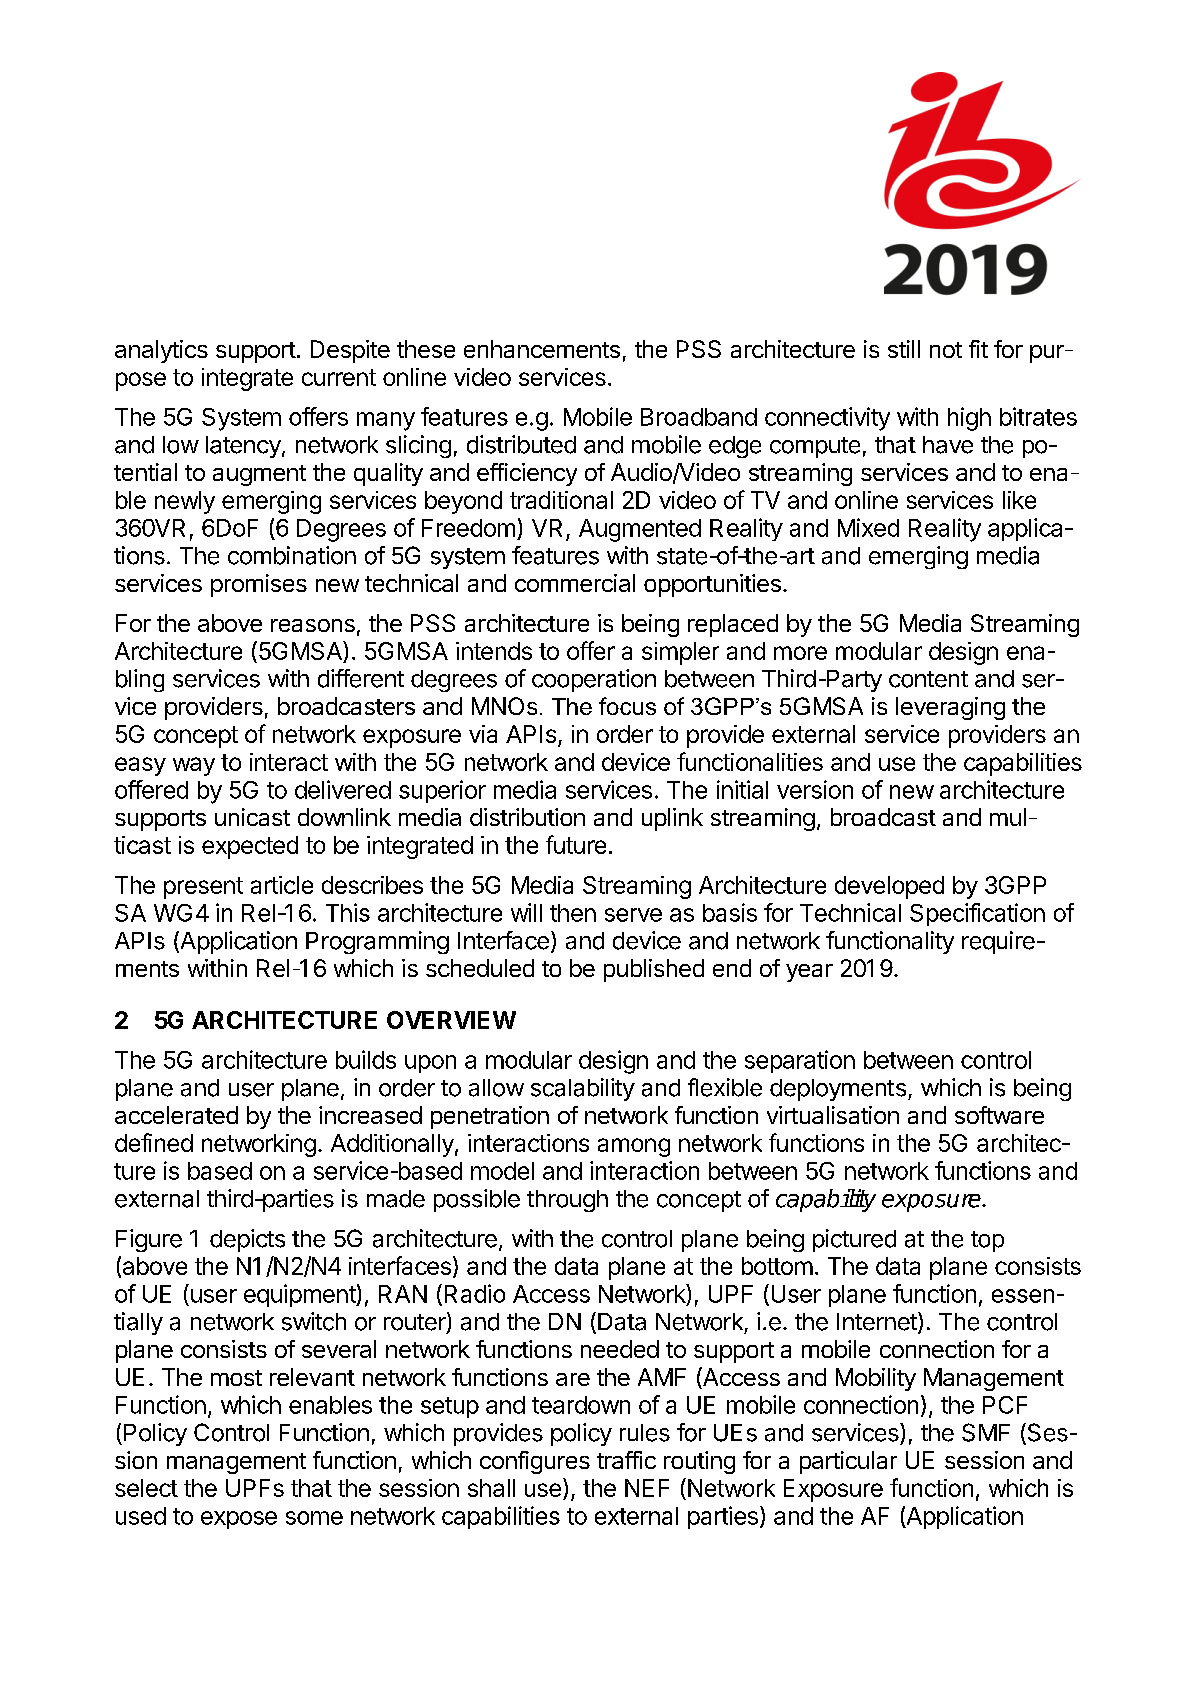  What do you see at coordinates (313, 625) in the image?
I see `reasons` at bounding box center [313, 625].
